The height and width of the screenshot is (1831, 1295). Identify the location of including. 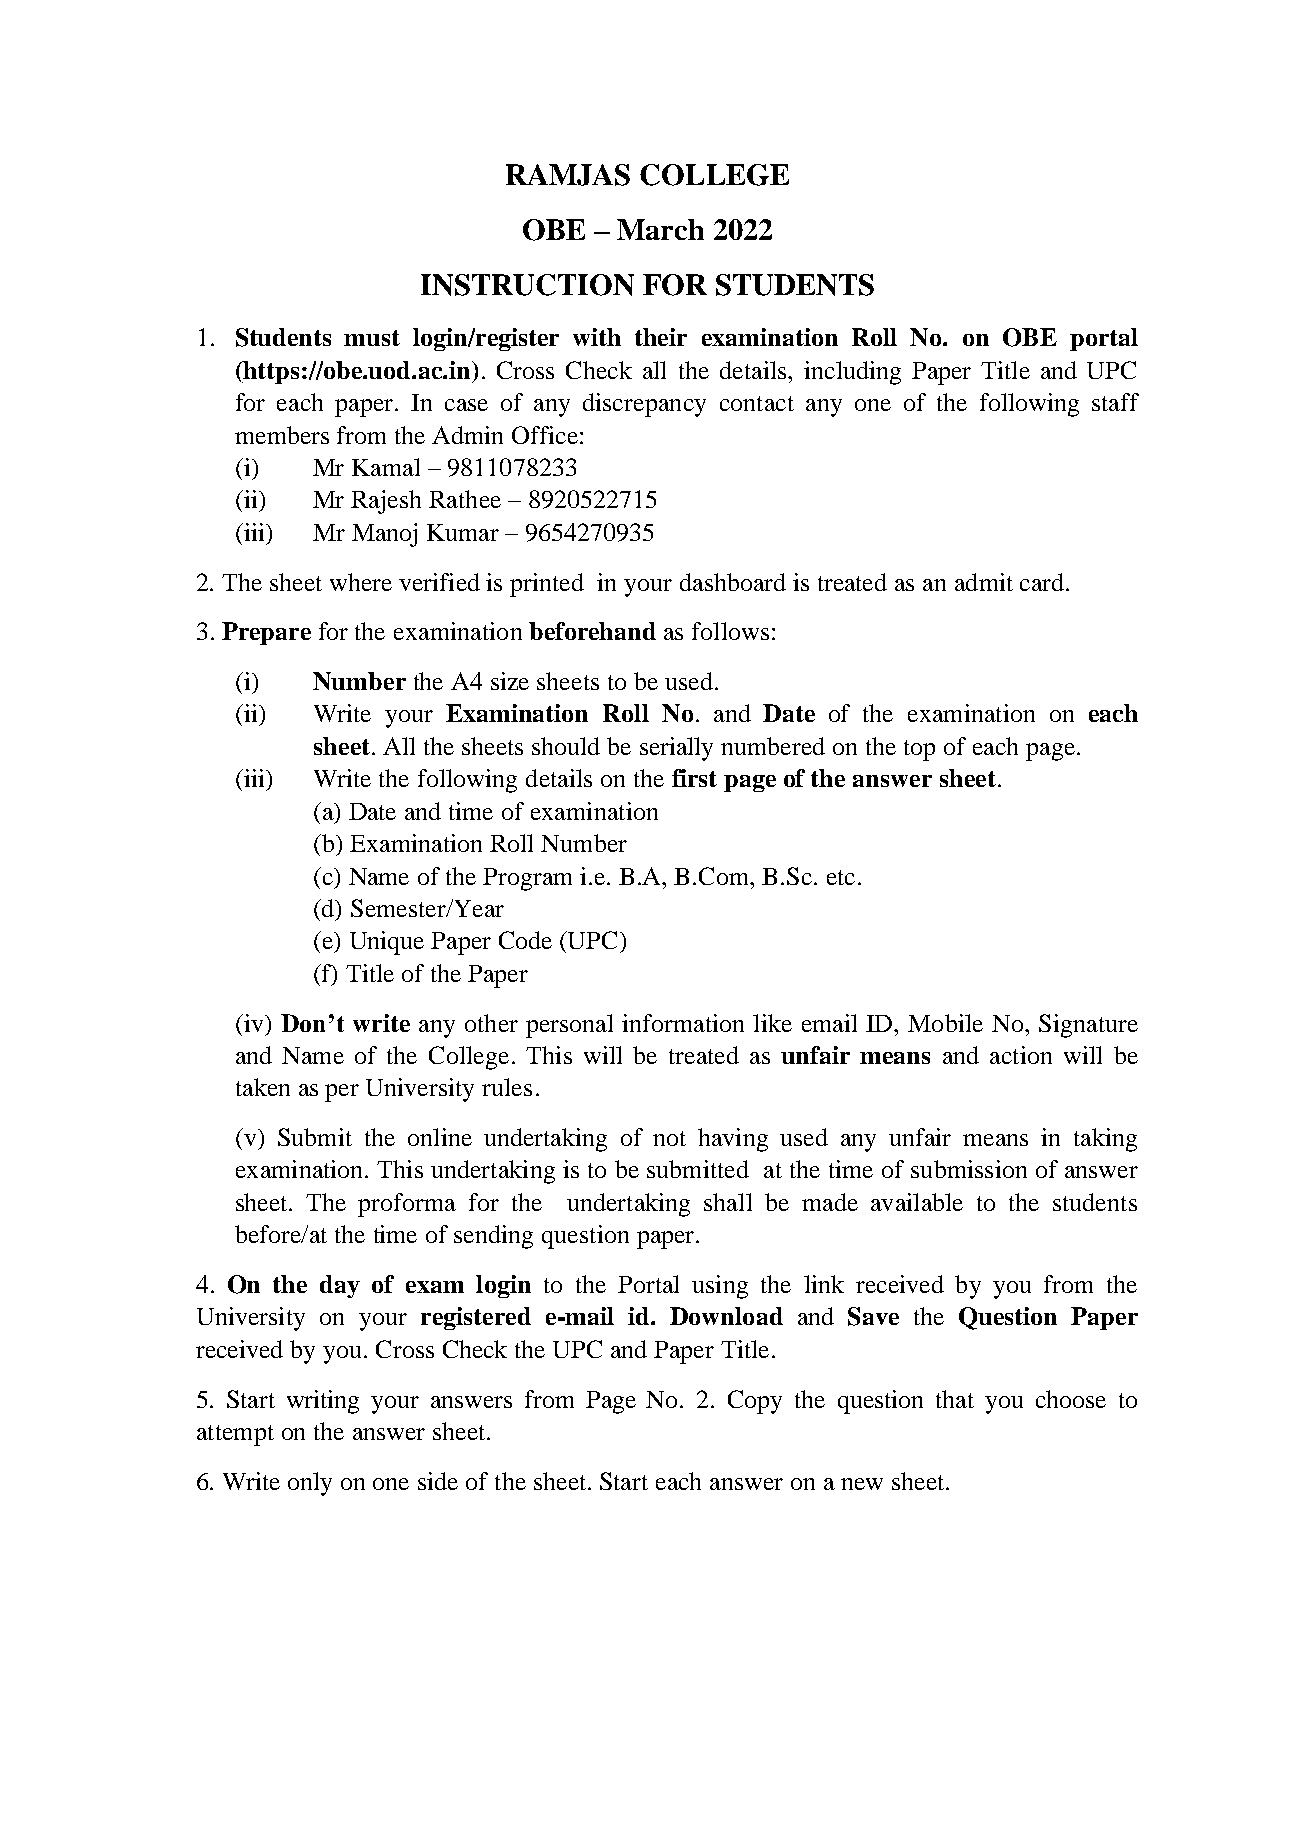
(852, 373).
